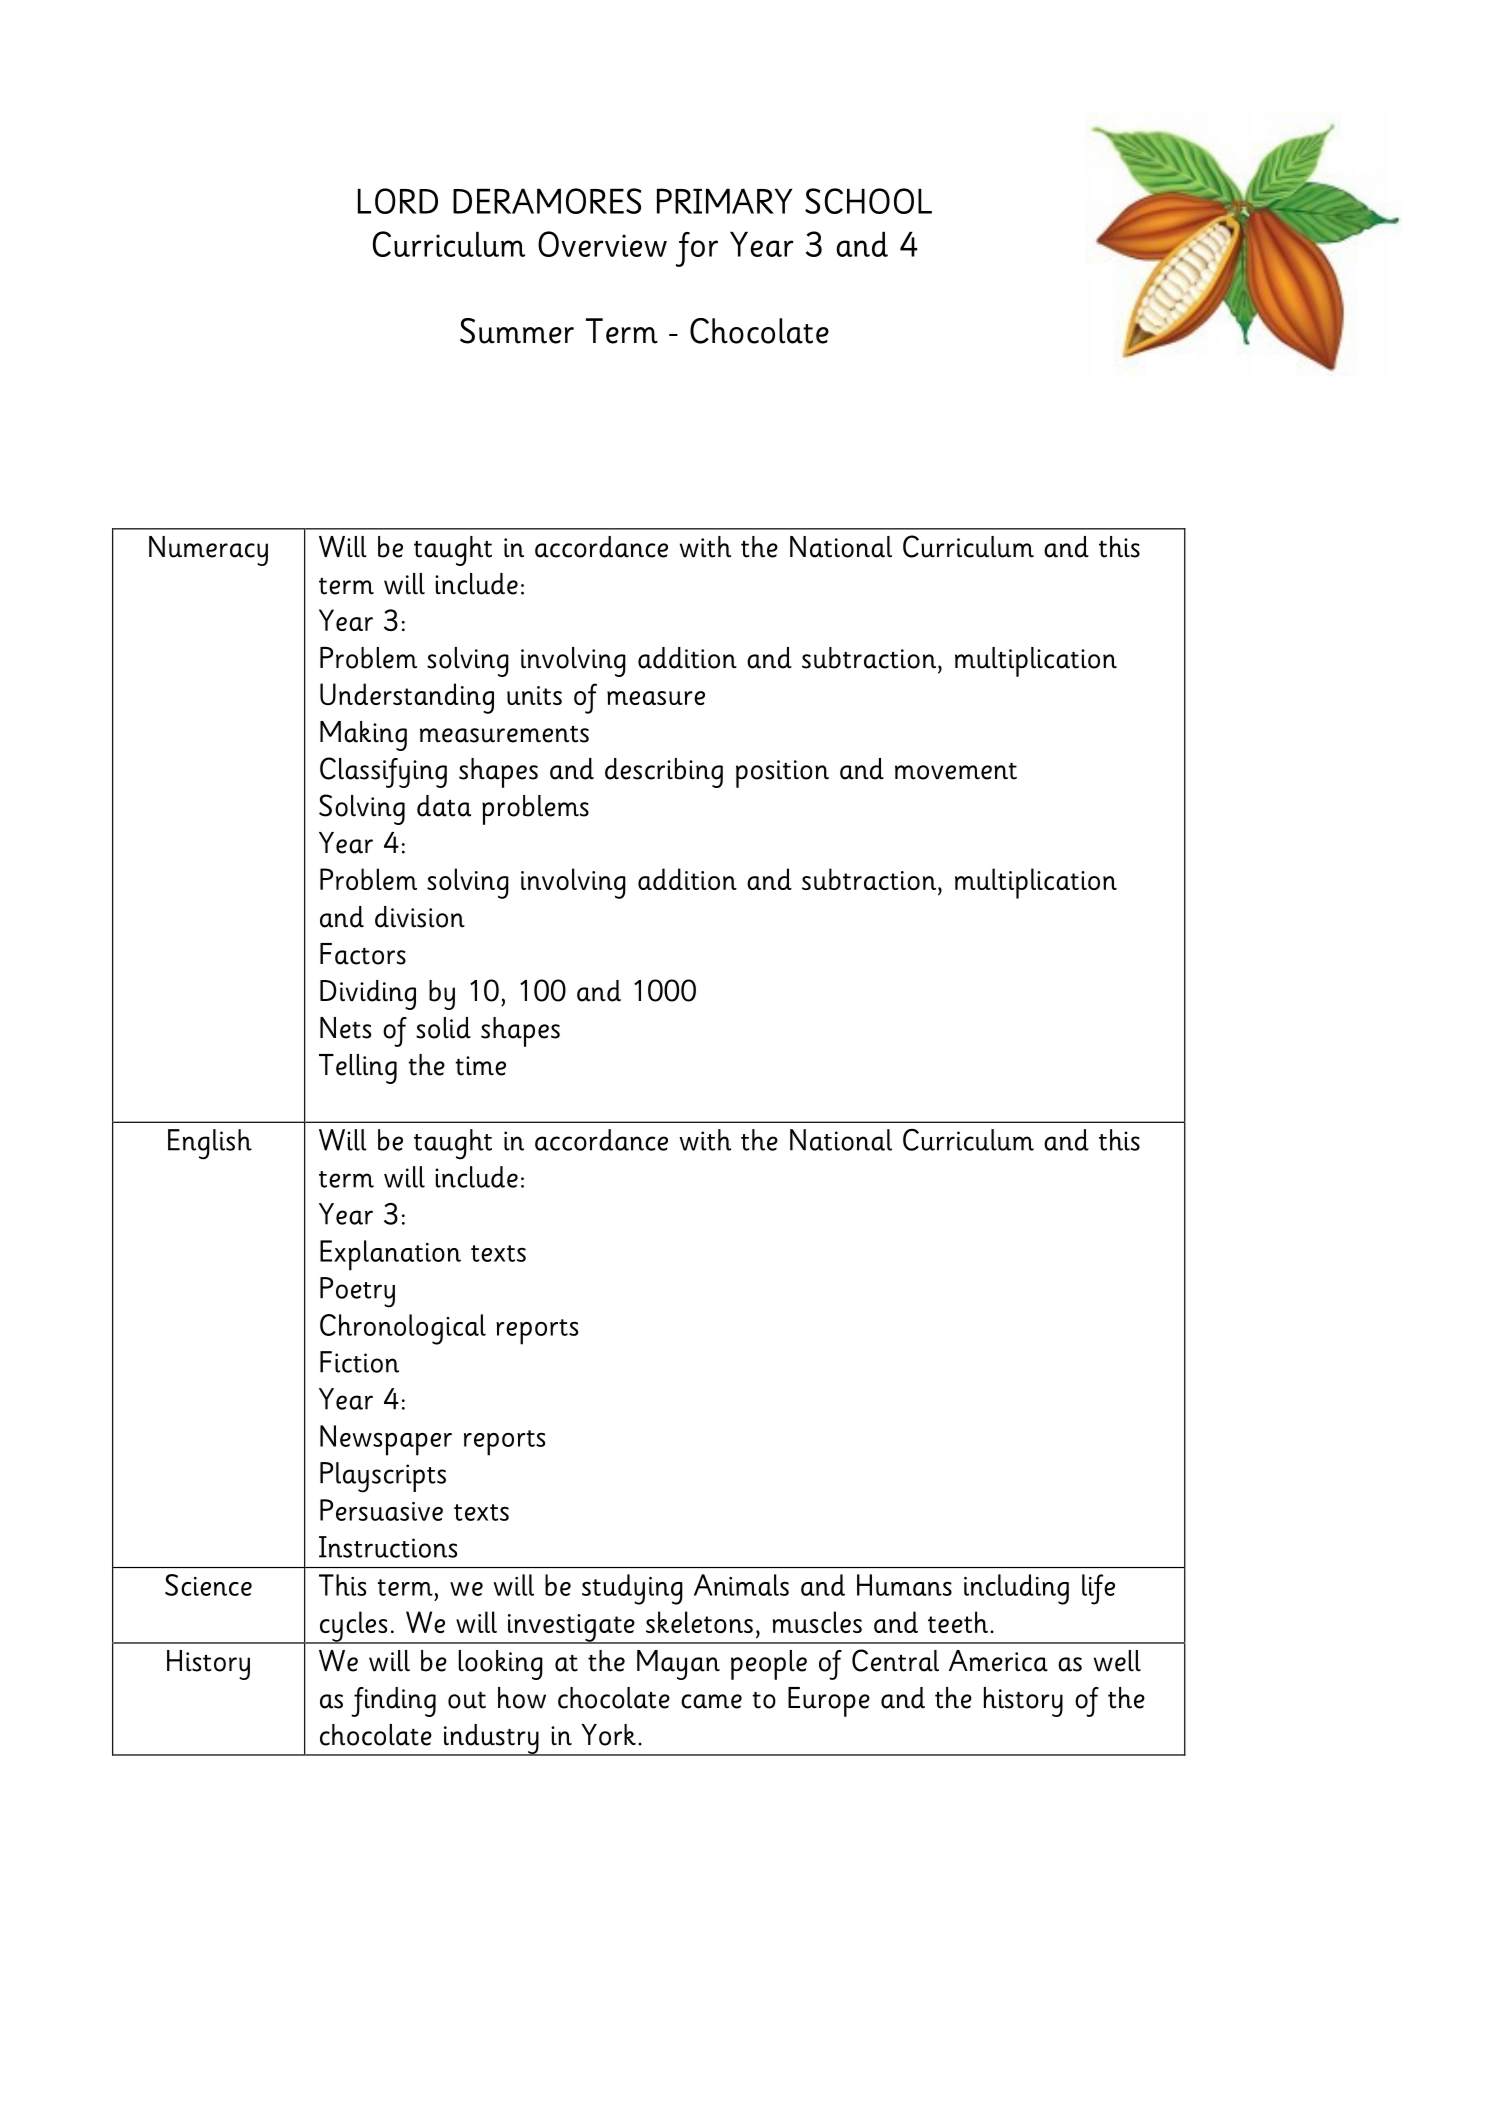  I want to click on America, so click(998, 1661).
